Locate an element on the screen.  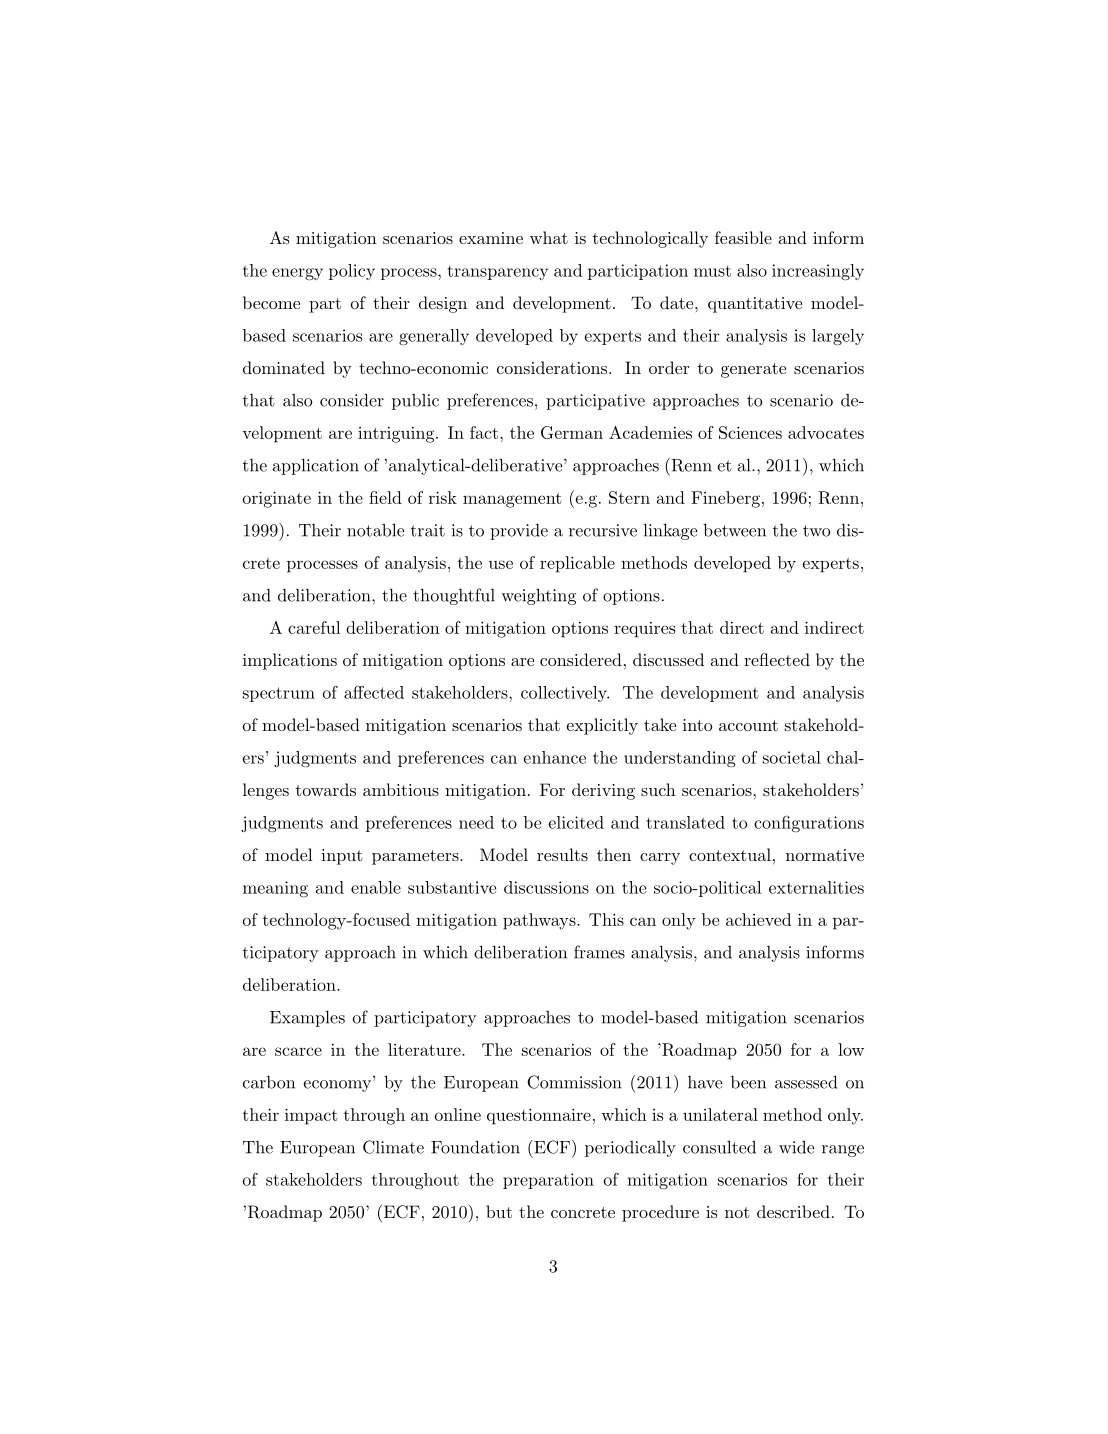
preparation is located at coordinates (548, 1181).
